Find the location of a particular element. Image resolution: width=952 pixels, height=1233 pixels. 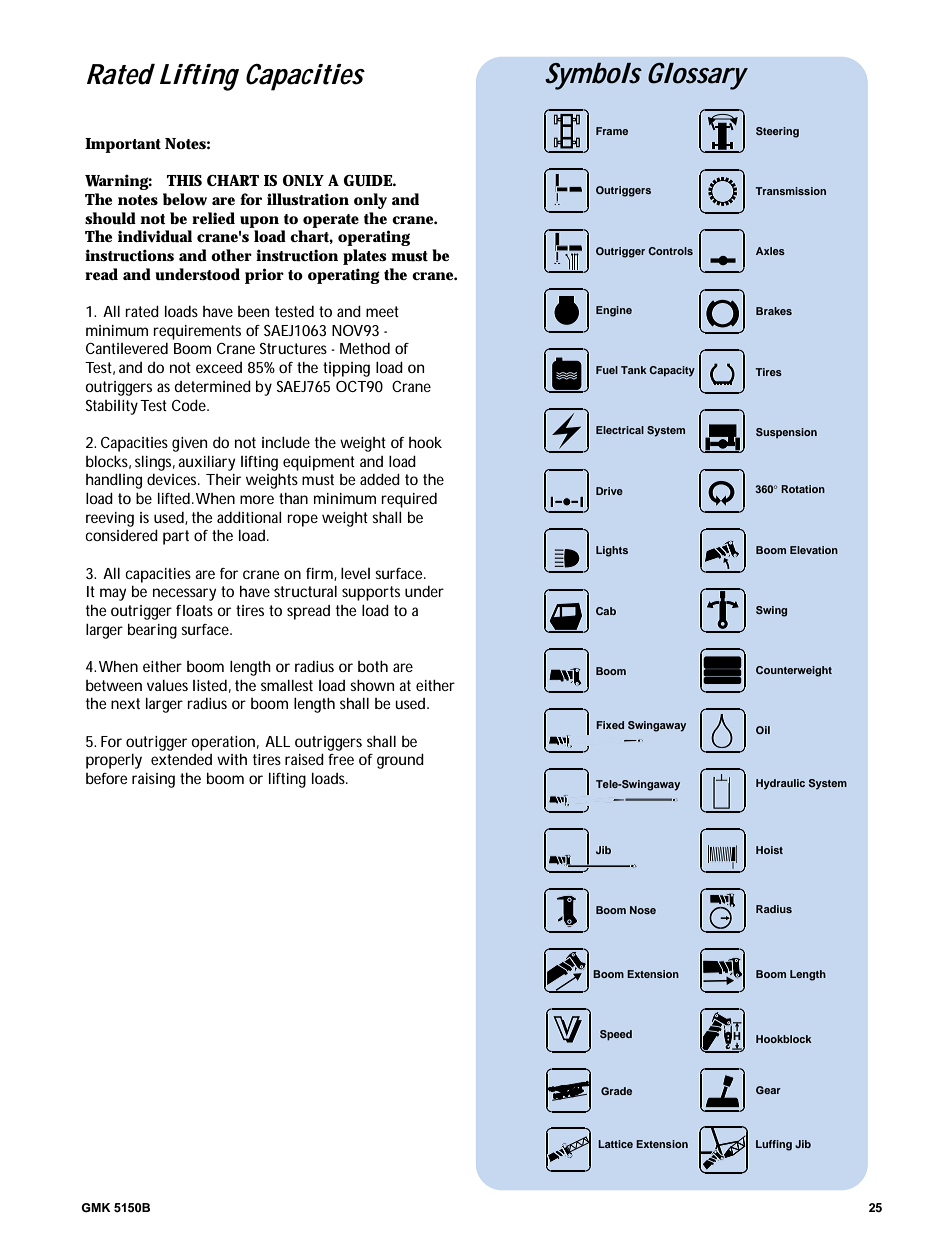

Lattice is located at coordinates (615, 1144).
